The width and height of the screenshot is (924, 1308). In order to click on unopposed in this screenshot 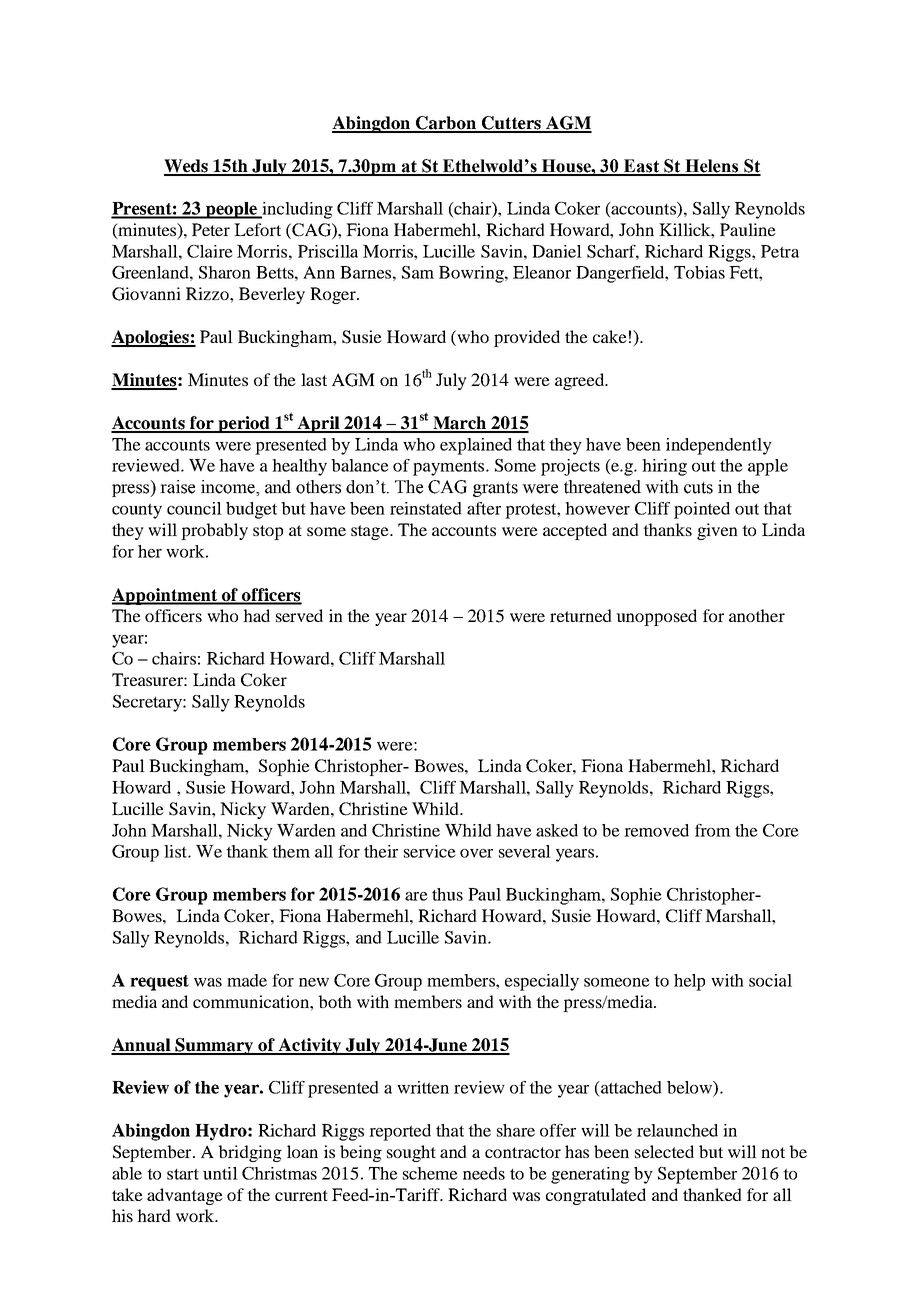, I will do `click(656, 617)`.
